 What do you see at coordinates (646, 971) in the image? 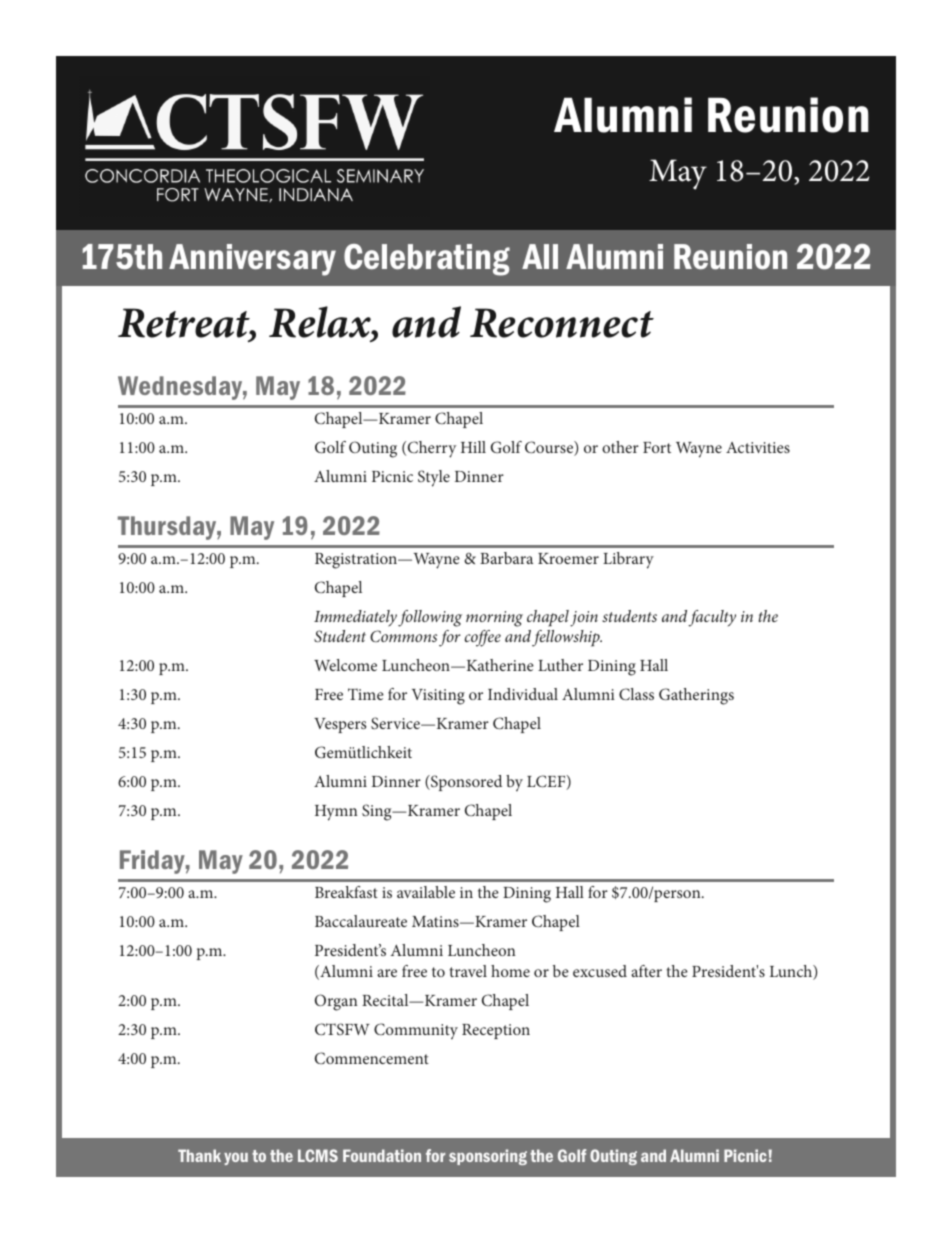
I see `after` at bounding box center [646, 971].
